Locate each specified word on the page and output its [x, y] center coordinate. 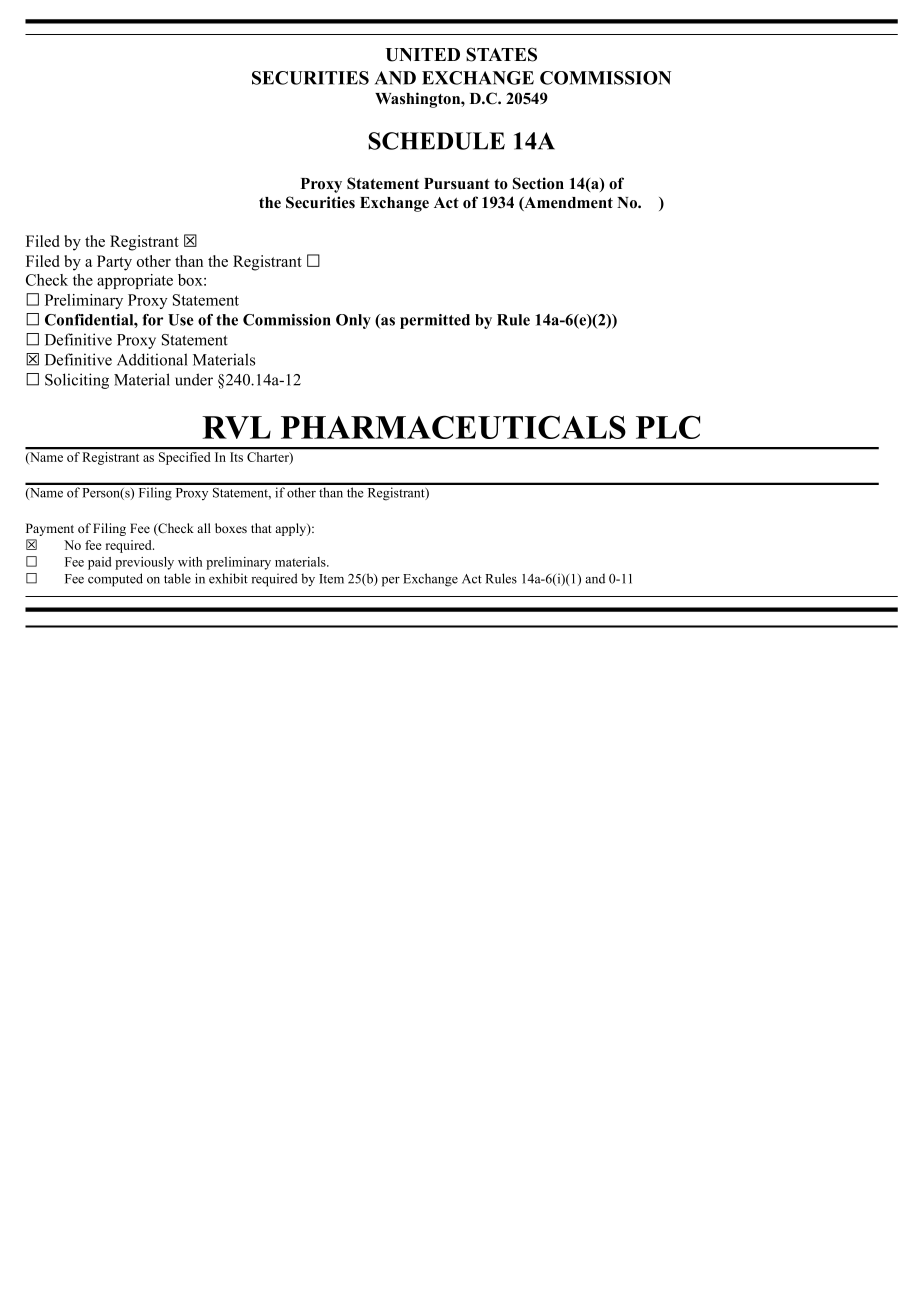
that [261, 528]
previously [144, 563]
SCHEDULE [436, 141]
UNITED [422, 55]
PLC [668, 427]
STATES [501, 54]
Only [353, 321]
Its [236, 457]
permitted [435, 321]
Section [538, 183]
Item [331, 579]
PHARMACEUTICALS [453, 427]
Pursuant [457, 184]
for [153, 320]
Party [114, 263]
